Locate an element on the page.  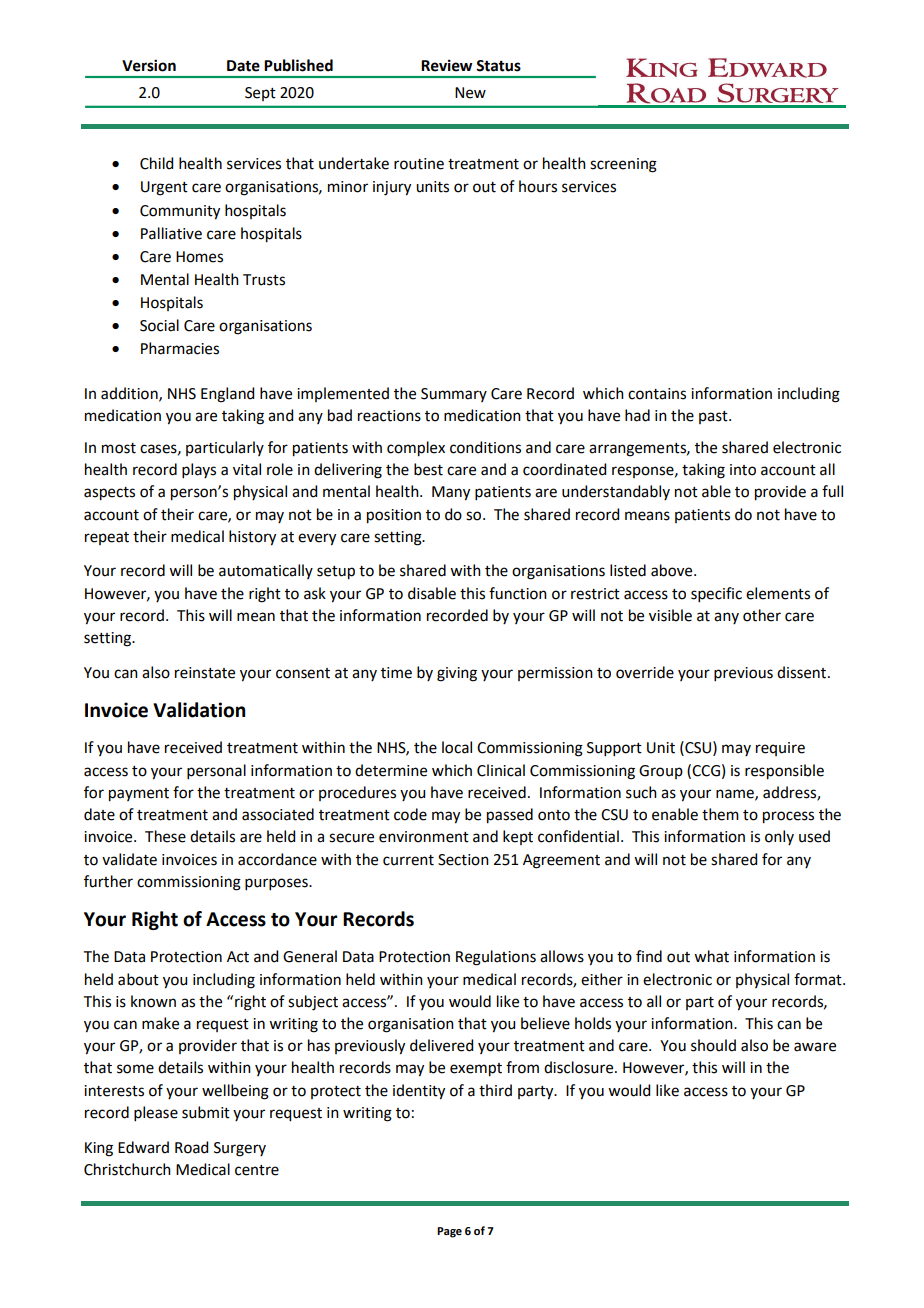
Regulations is located at coordinates (496, 958).
